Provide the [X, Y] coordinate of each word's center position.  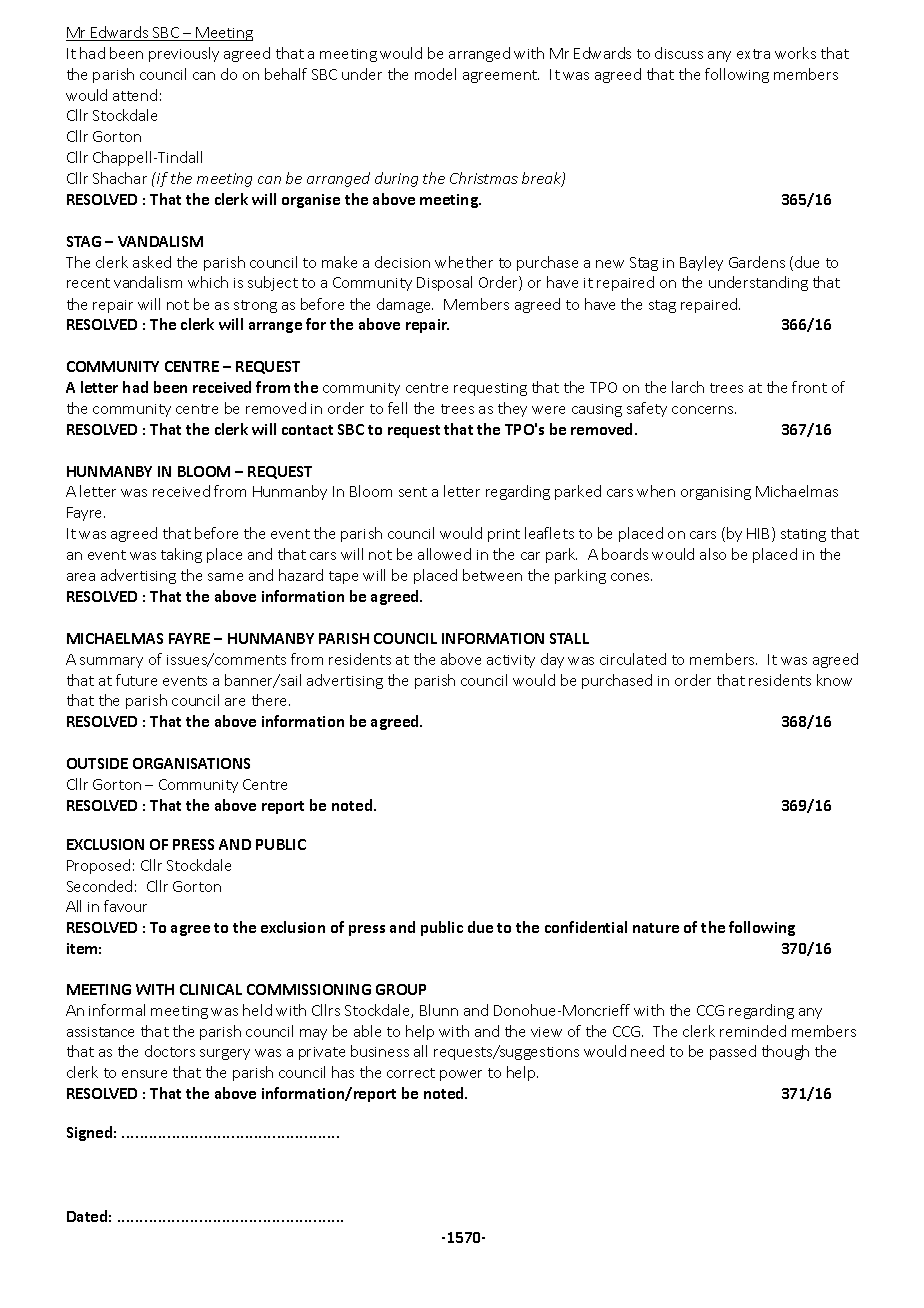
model [435, 74]
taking [181, 555]
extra [753, 54]
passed [733, 1052]
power [461, 1075]
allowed [444, 554]
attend [135, 95]
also [713, 554]
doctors [170, 1051]
